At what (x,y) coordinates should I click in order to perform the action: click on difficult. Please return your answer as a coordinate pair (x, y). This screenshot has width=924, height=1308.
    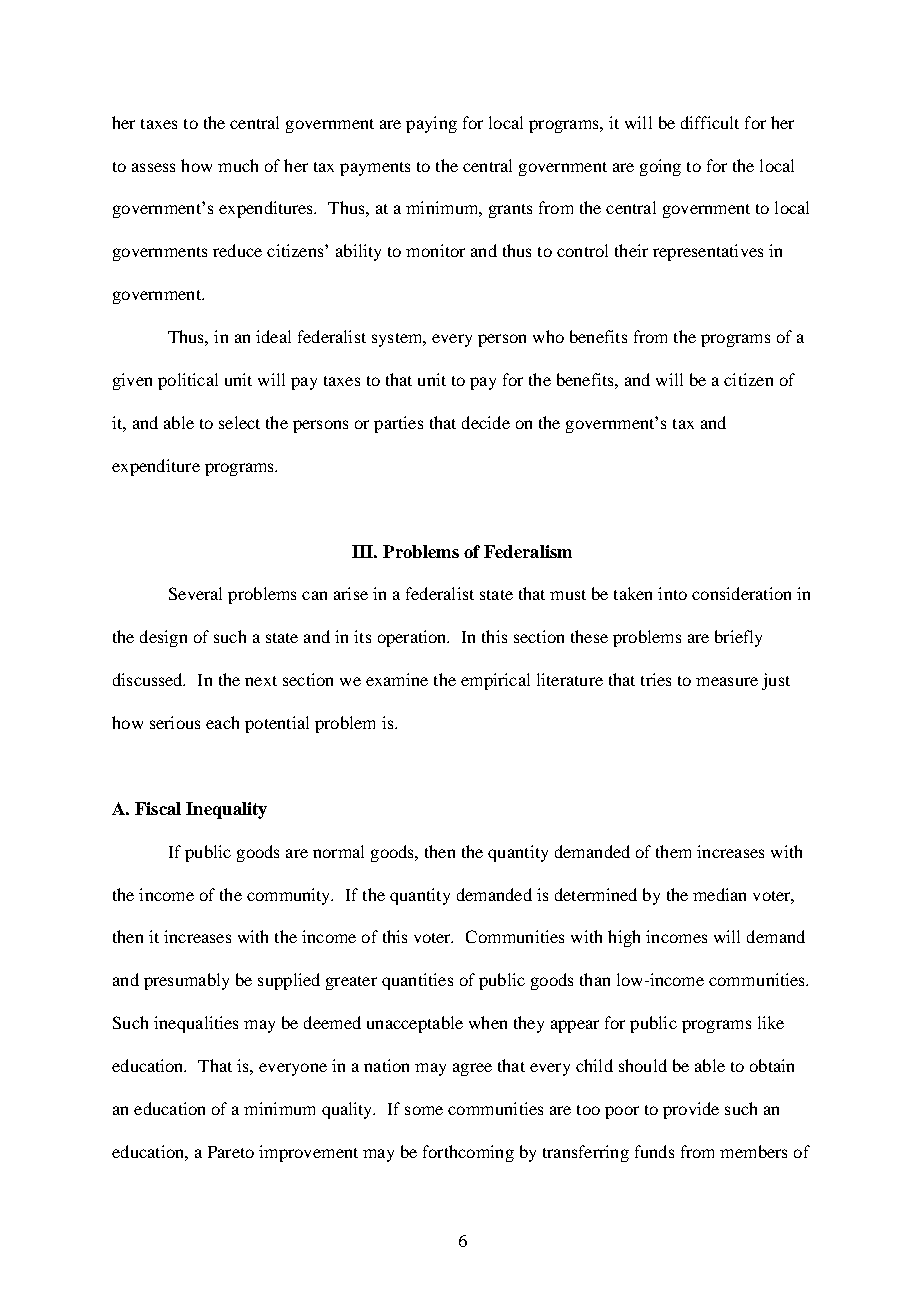
    Looking at the image, I should click on (710, 122).
